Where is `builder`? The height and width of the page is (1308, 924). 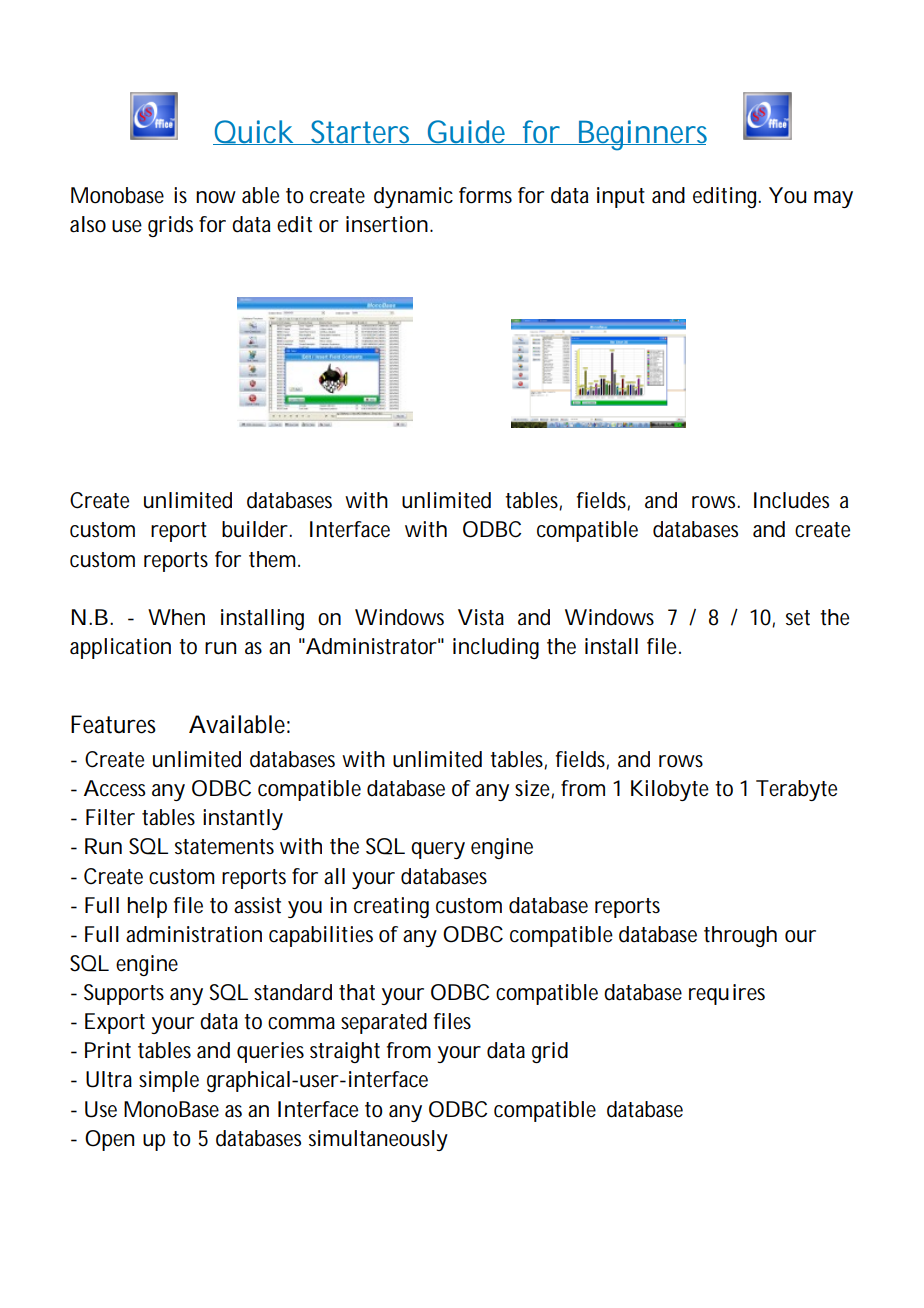 builder is located at coordinates (256, 529).
